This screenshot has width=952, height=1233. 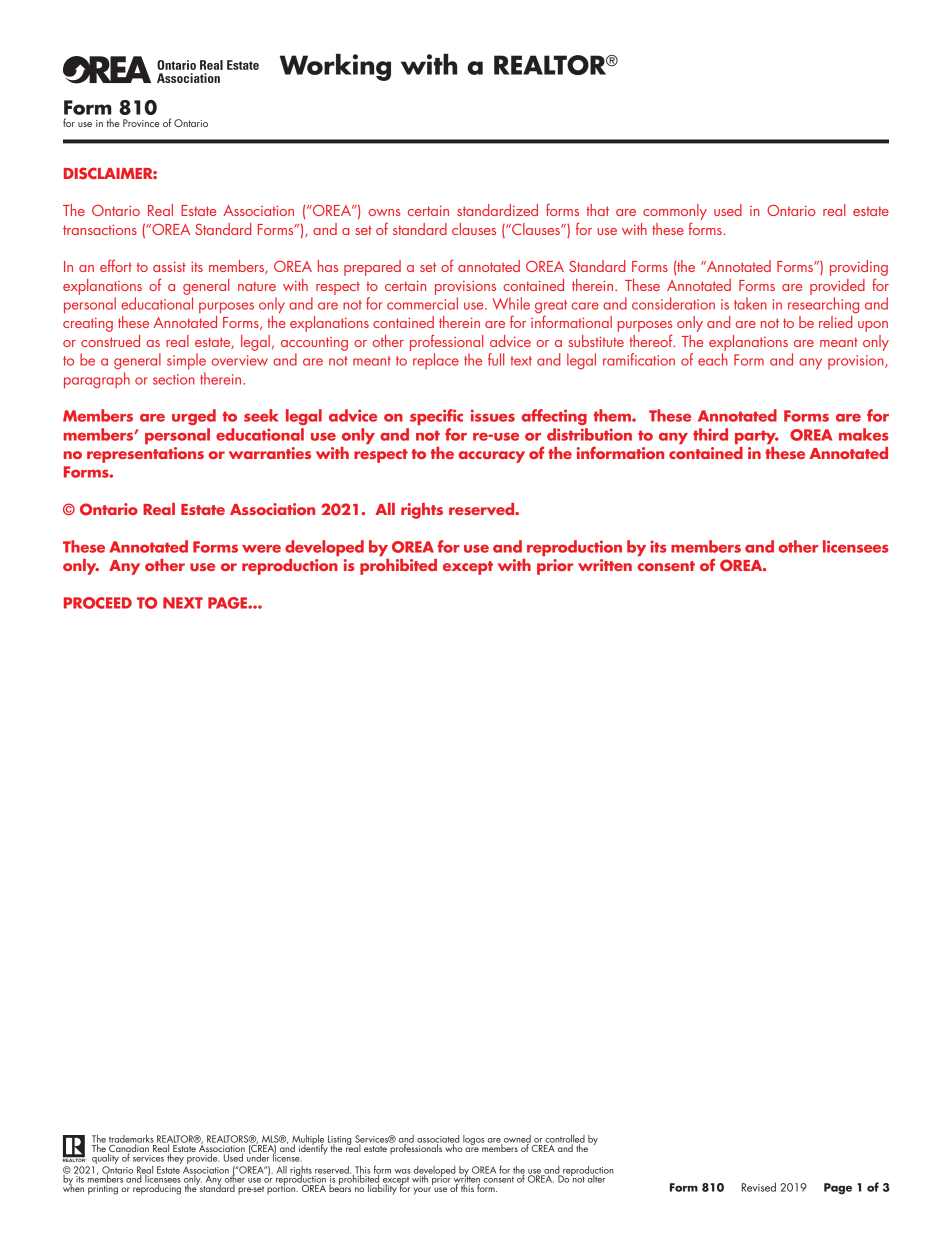 I want to click on Working, so click(x=335, y=67).
